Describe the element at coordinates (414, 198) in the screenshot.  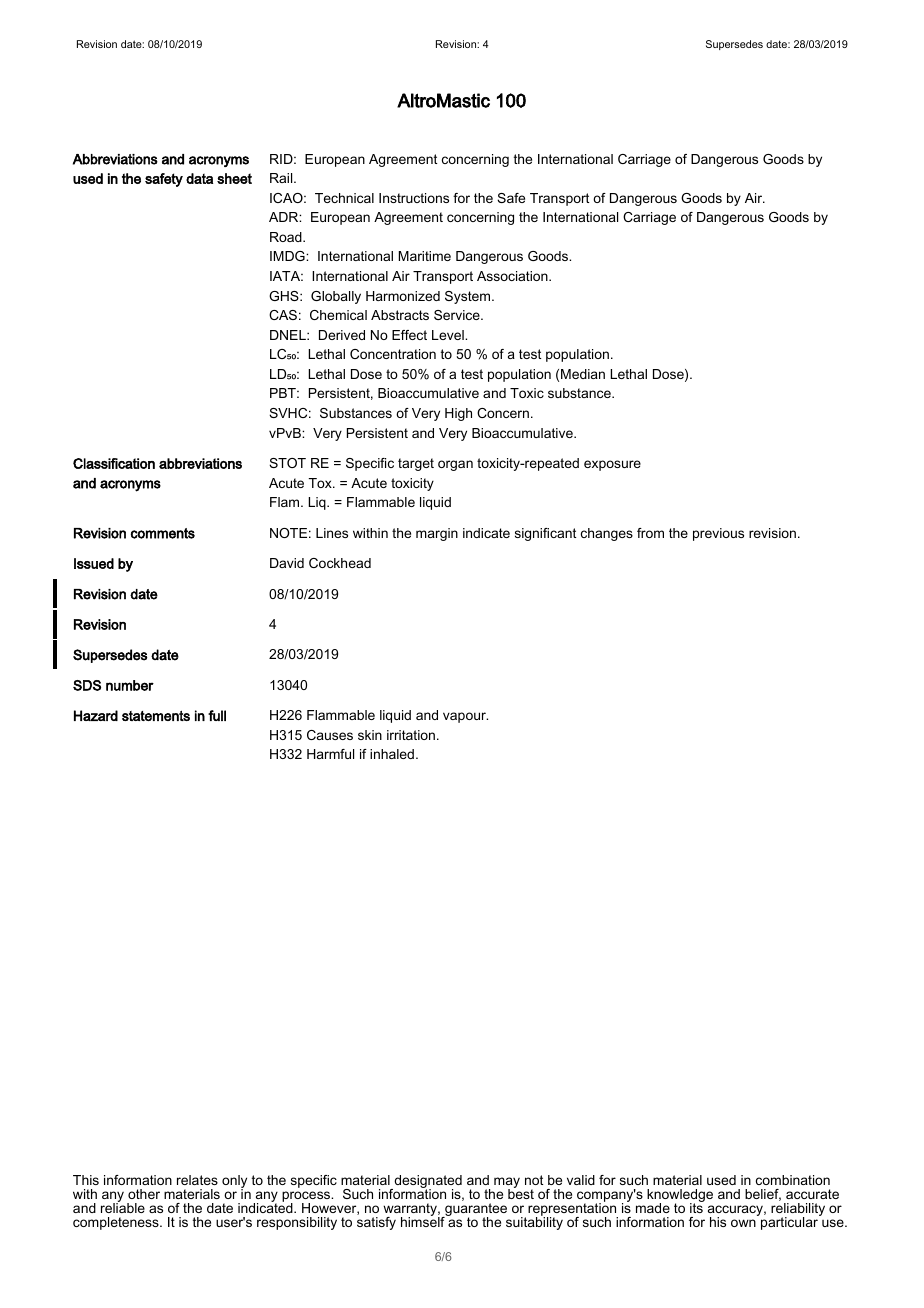
I see `Instructions` at that location.
